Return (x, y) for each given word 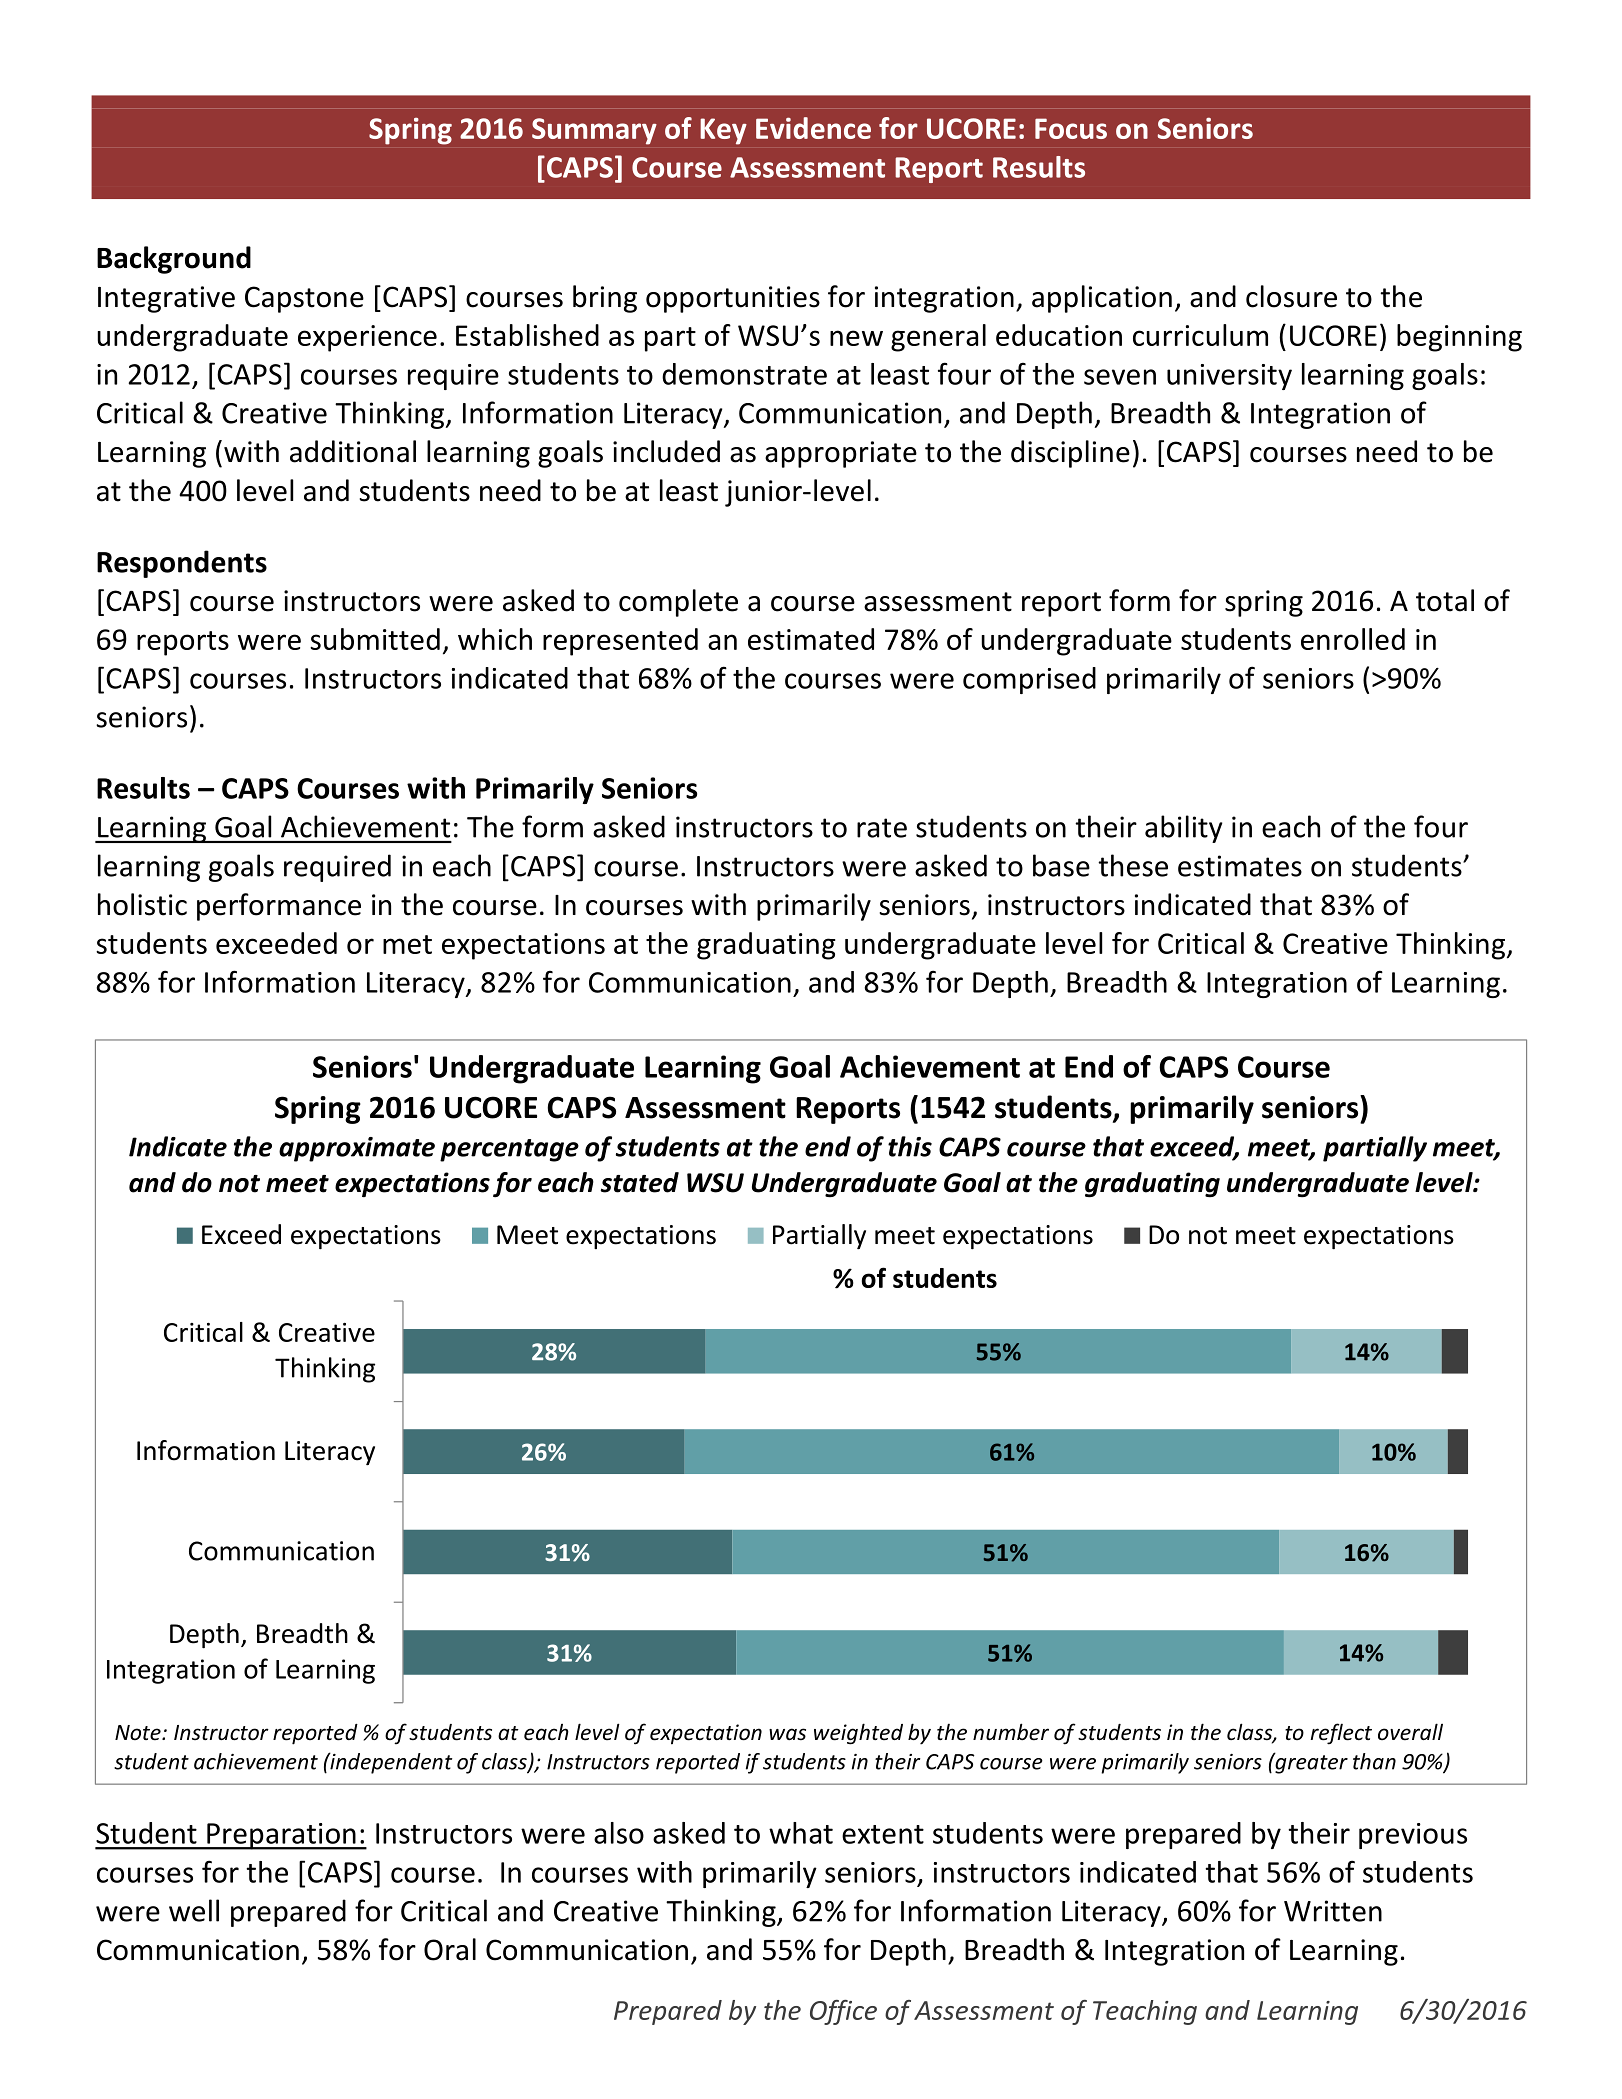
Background (174, 260)
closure (1291, 296)
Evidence (813, 128)
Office (843, 2012)
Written (1333, 1911)
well (194, 1910)
